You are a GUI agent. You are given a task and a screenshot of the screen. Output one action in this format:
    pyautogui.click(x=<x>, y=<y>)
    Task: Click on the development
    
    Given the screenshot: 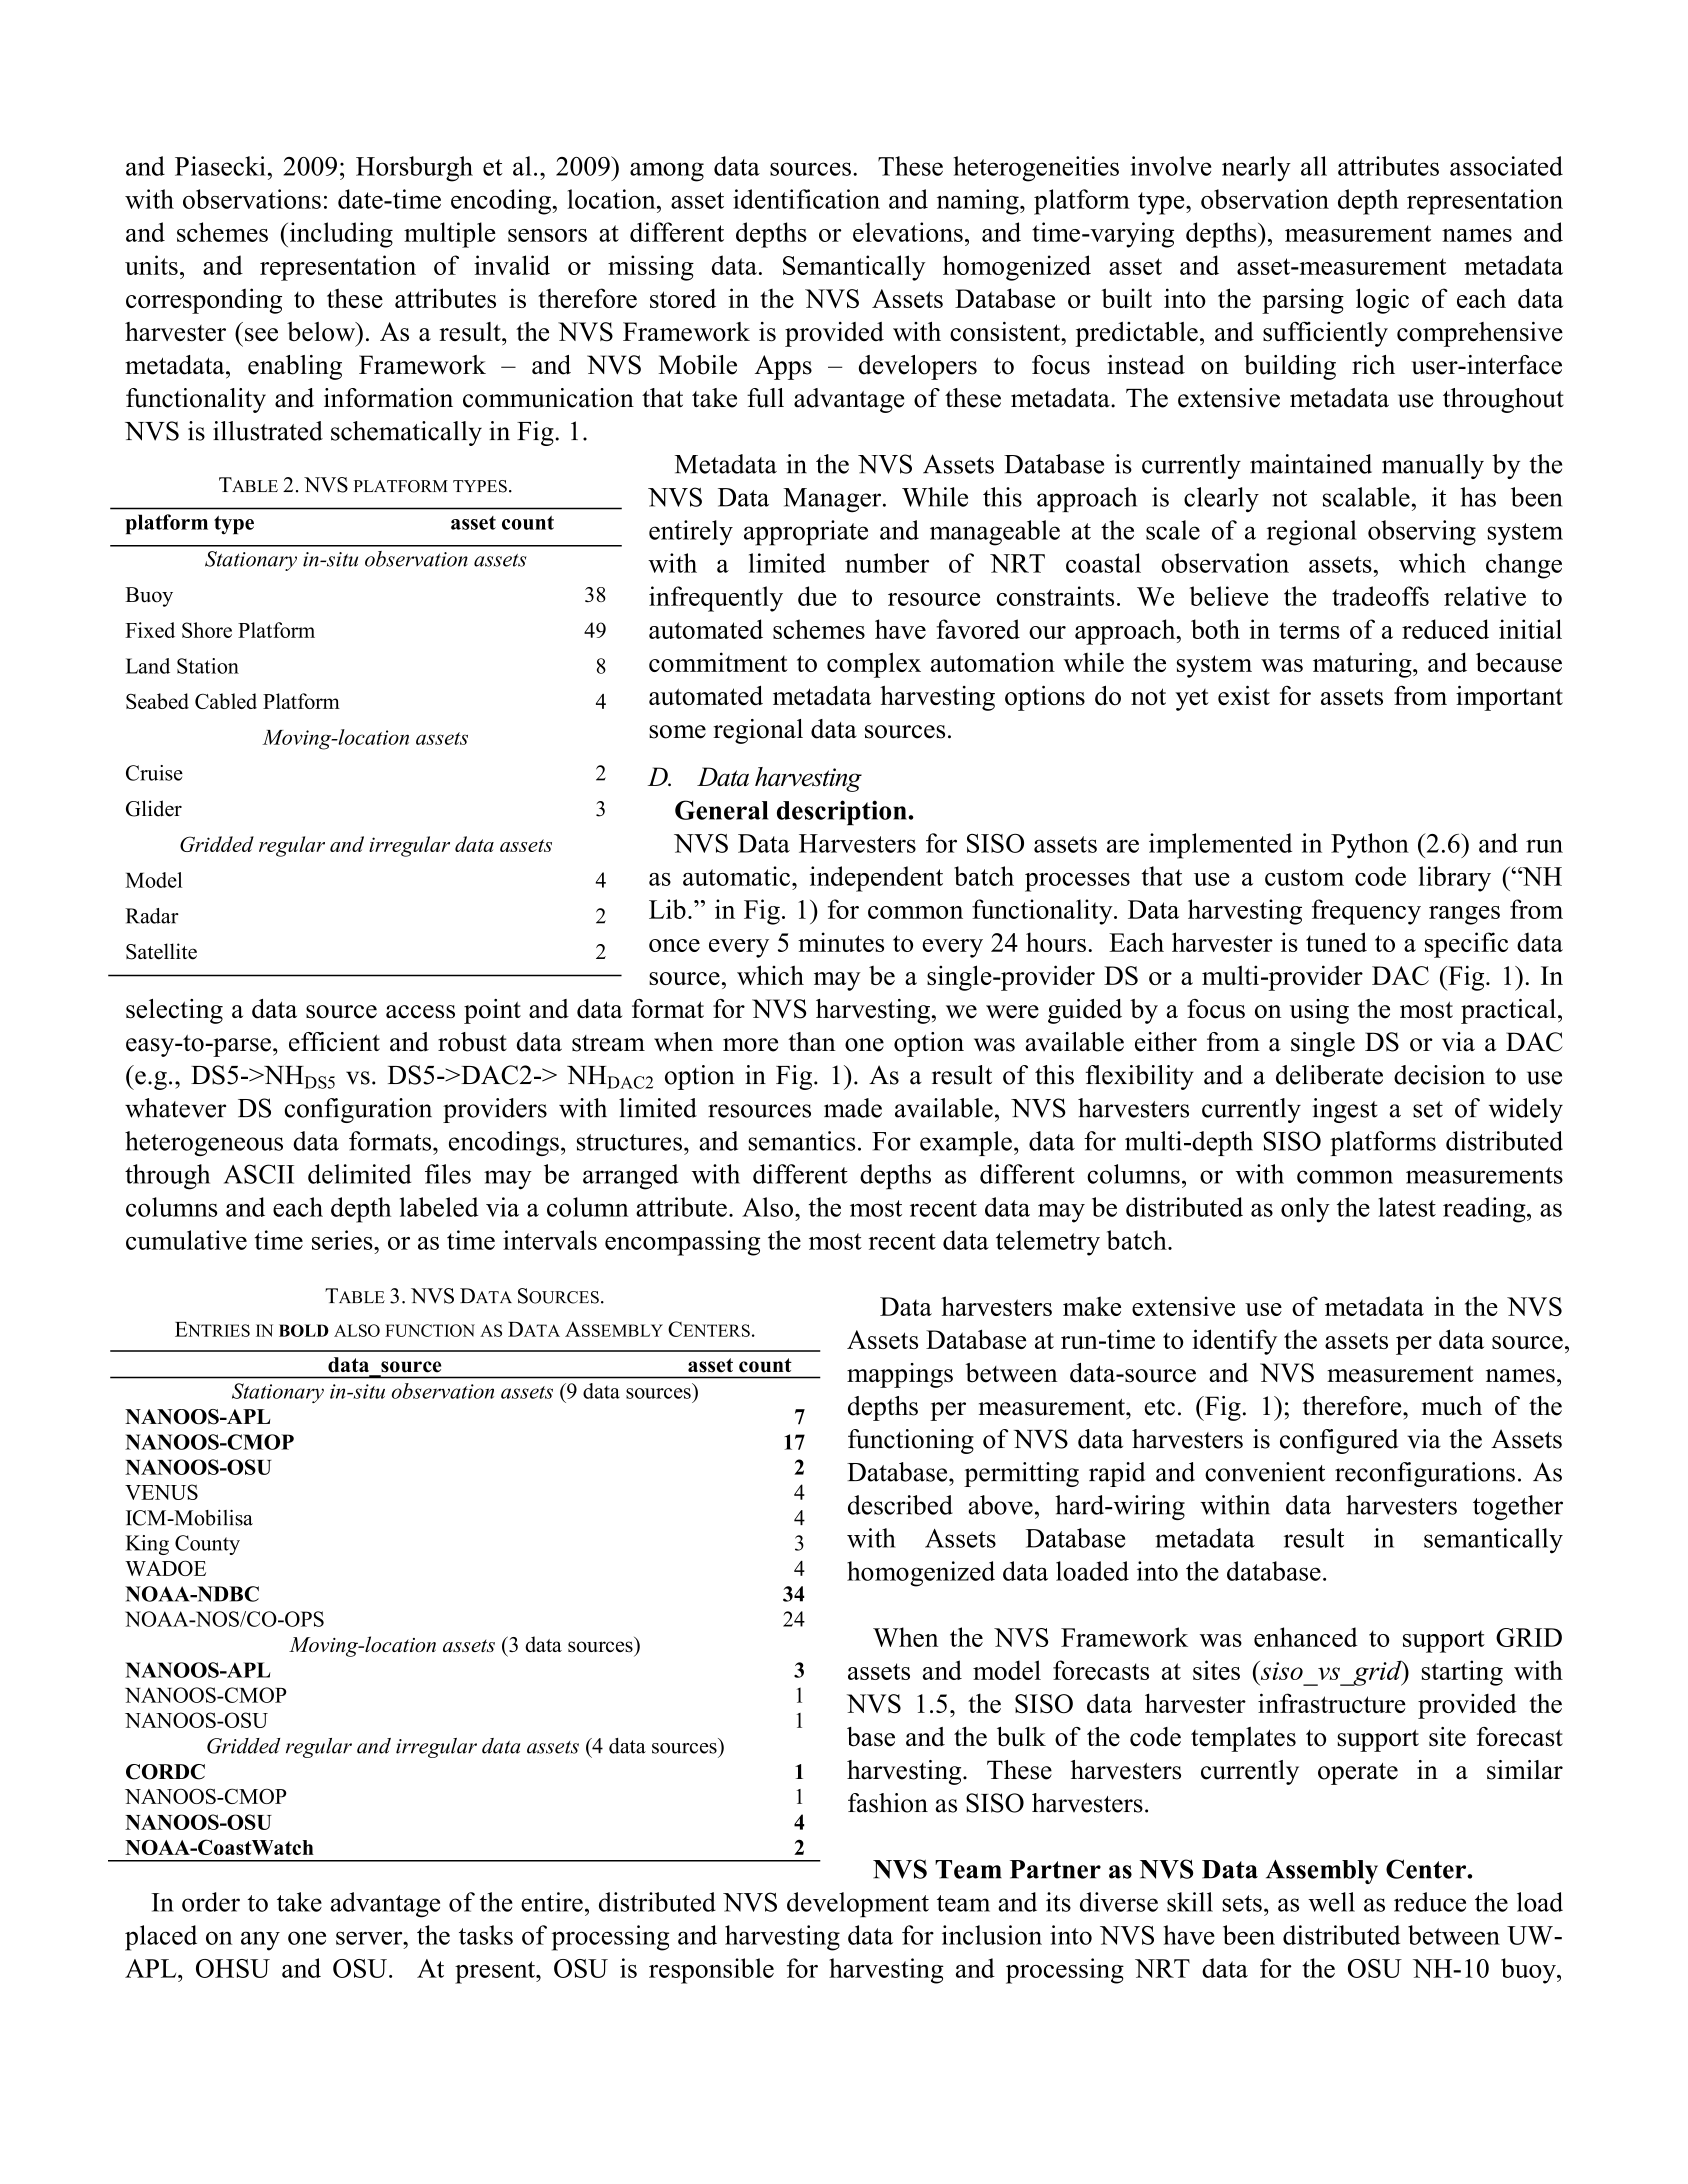 What is the action you would take?
    pyautogui.click(x=858, y=1905)
